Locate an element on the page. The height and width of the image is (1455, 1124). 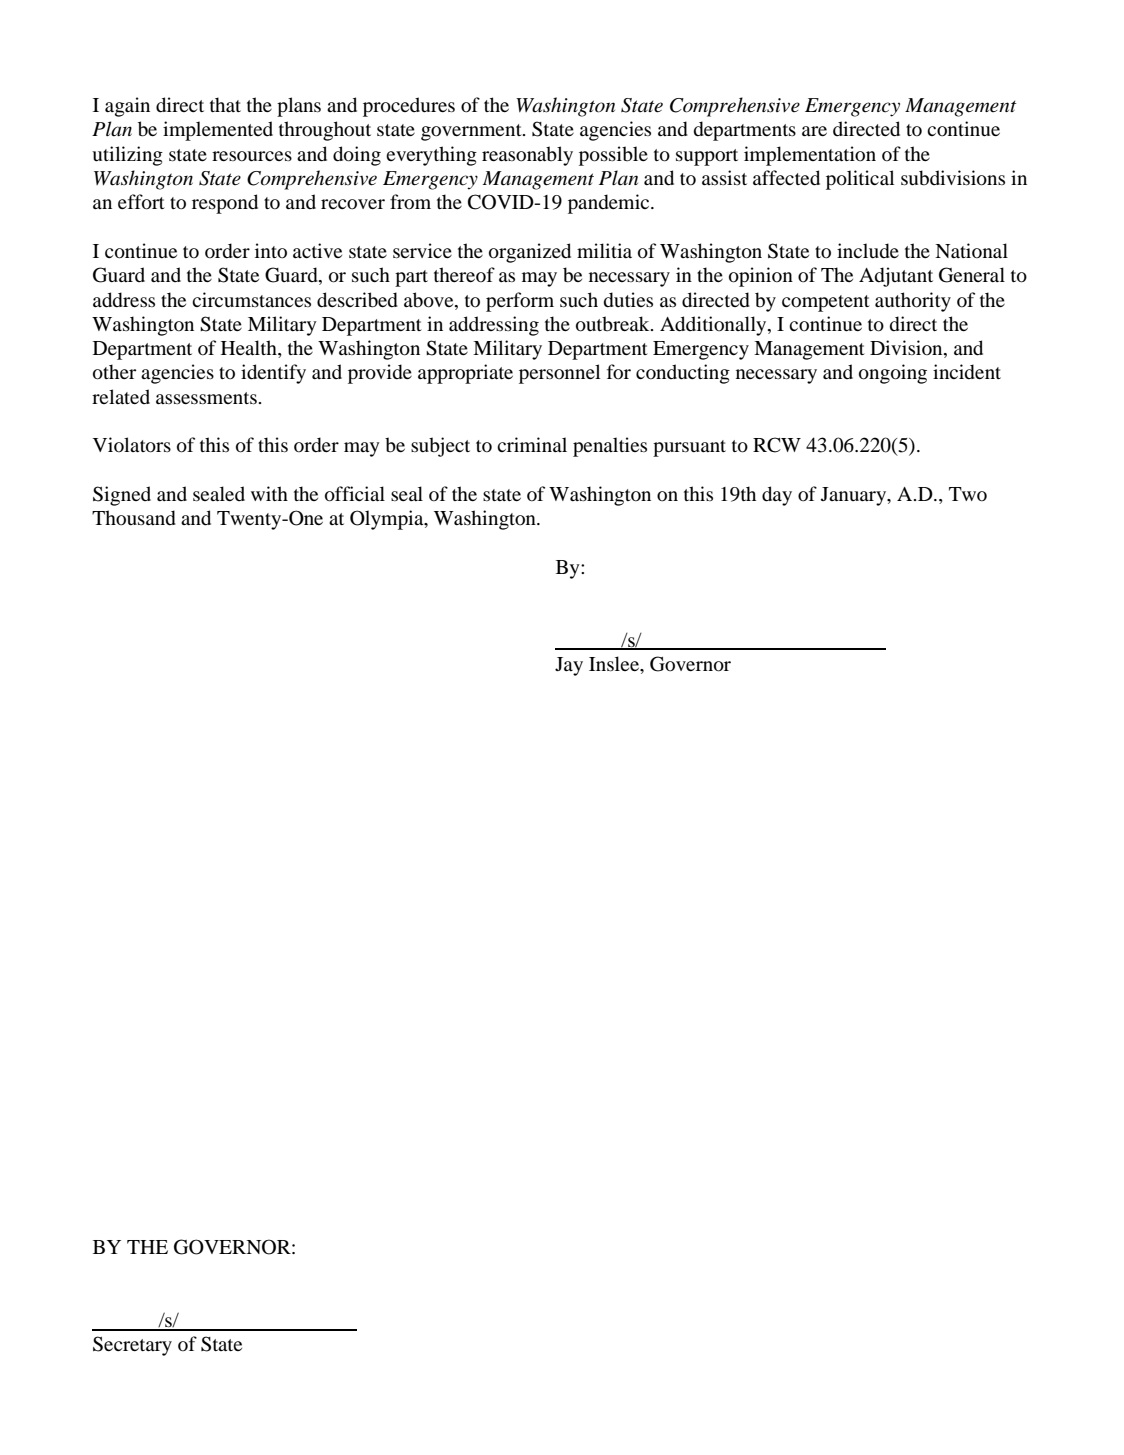
political is located at coordinates (860, 180).
